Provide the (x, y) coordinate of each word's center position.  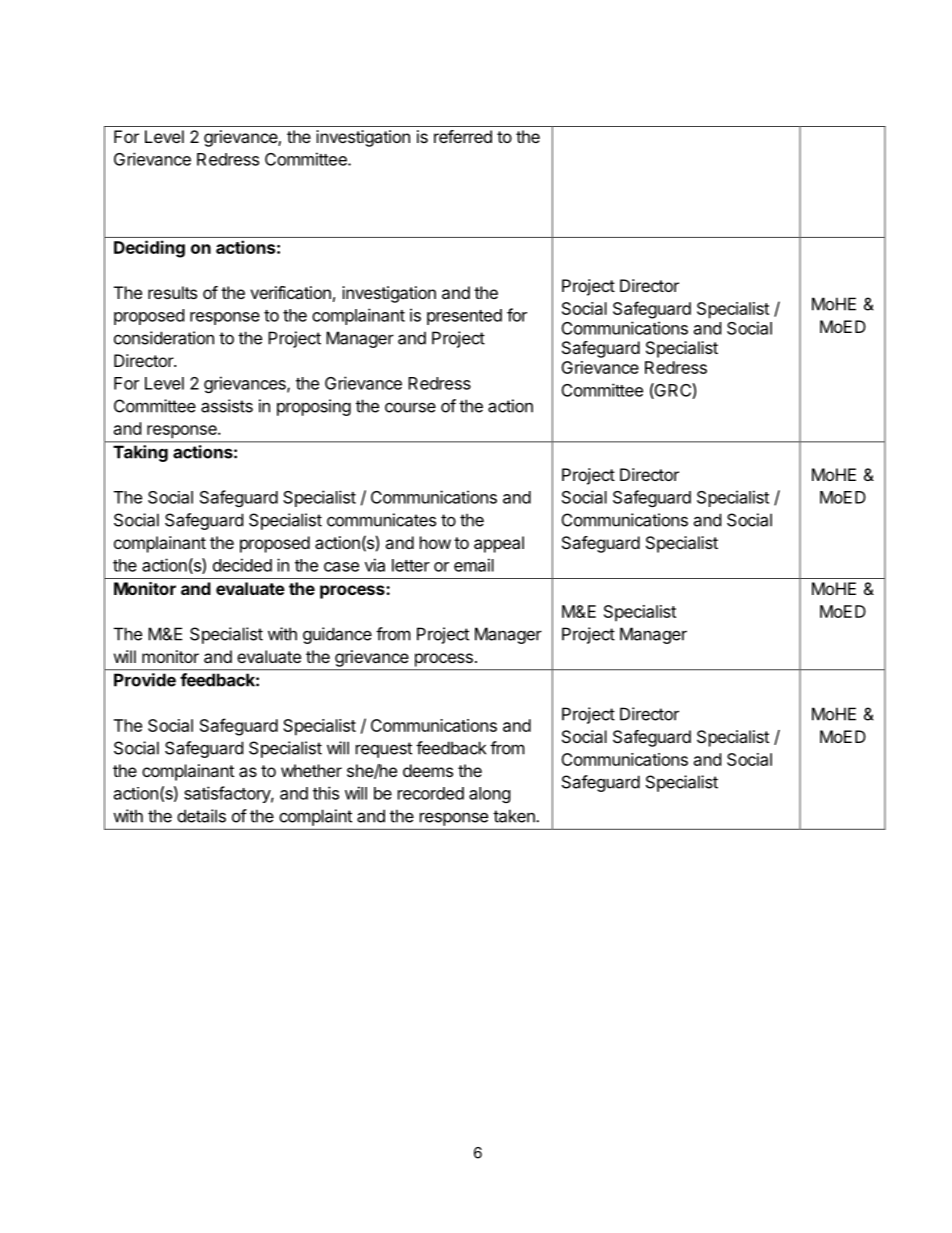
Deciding (149, 249)
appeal (499, 544)
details (201, 816)
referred (463, 136)
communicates (381, 520)
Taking (140, 453)
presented (464, 317)
